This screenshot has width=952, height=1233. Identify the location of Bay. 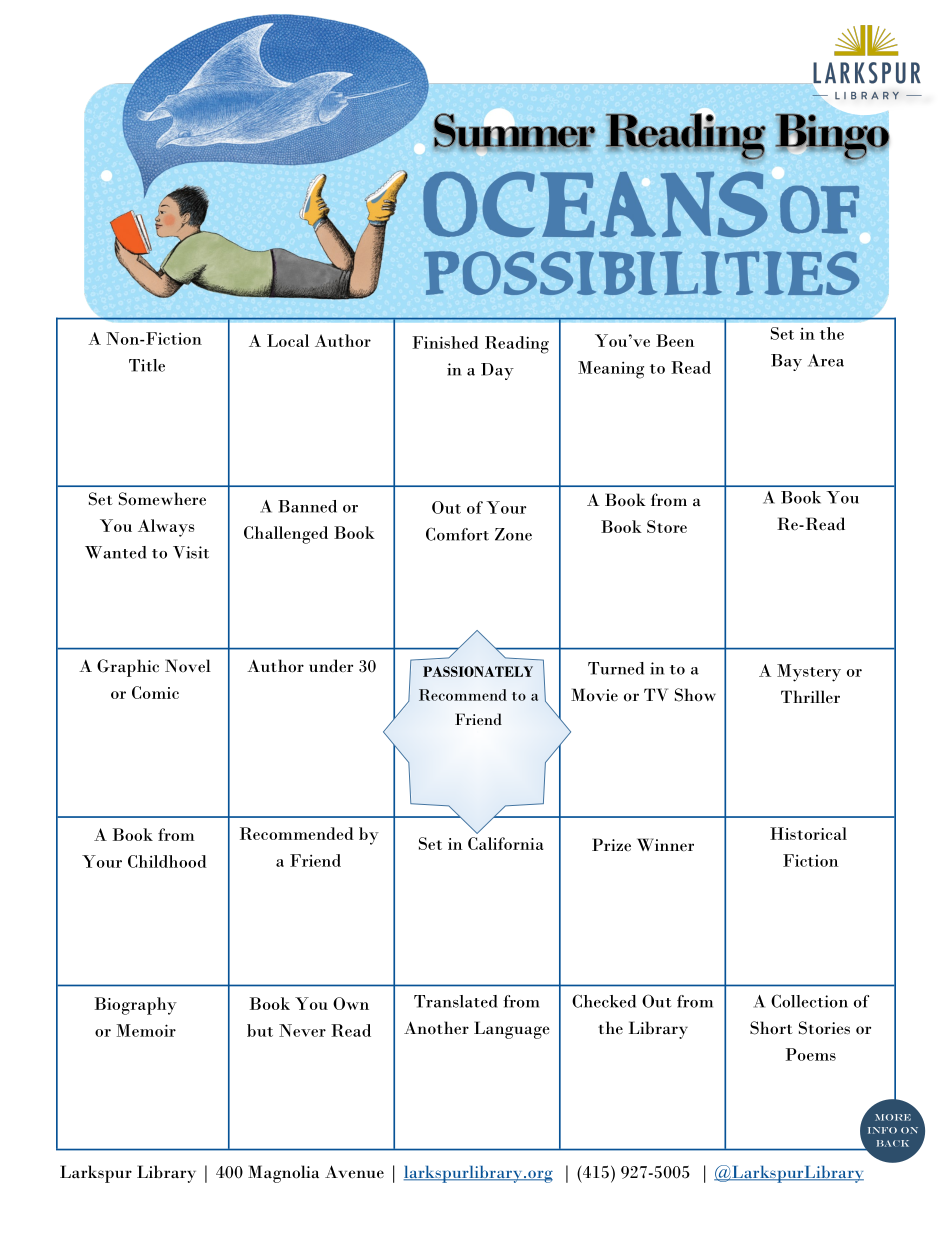
(786, 362).
